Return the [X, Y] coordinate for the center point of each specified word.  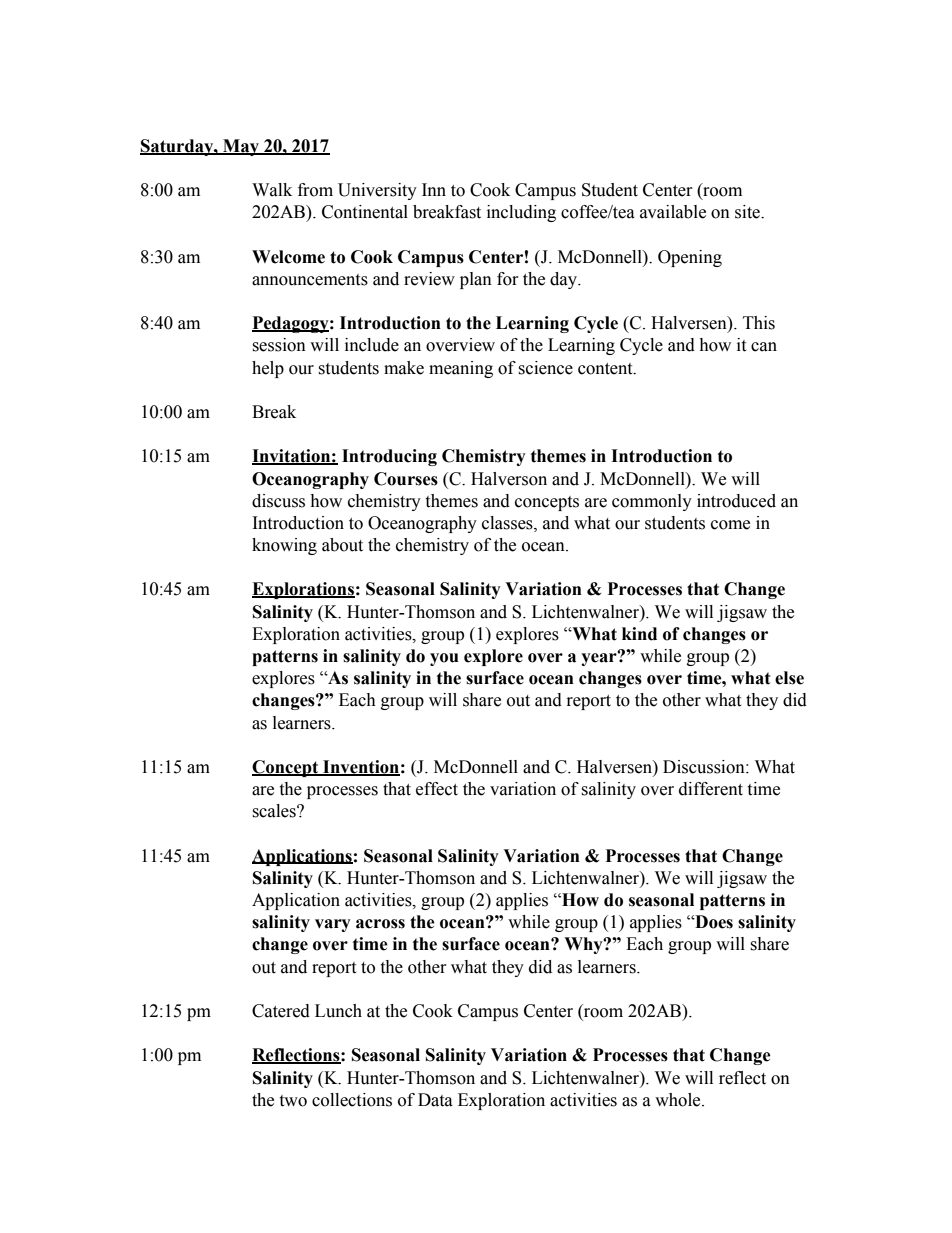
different [711, 789]
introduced [736, 501]
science [545, 368]
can [764, 347]
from [315, 190]
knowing [284, 546]
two [293, 1101]
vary [333, 925]
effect [437, 789]
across [380, 924]
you [444, 659]
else [789, 678]
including [521, 213]
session [279, 345]
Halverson [509, 479]
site [748, 212]
